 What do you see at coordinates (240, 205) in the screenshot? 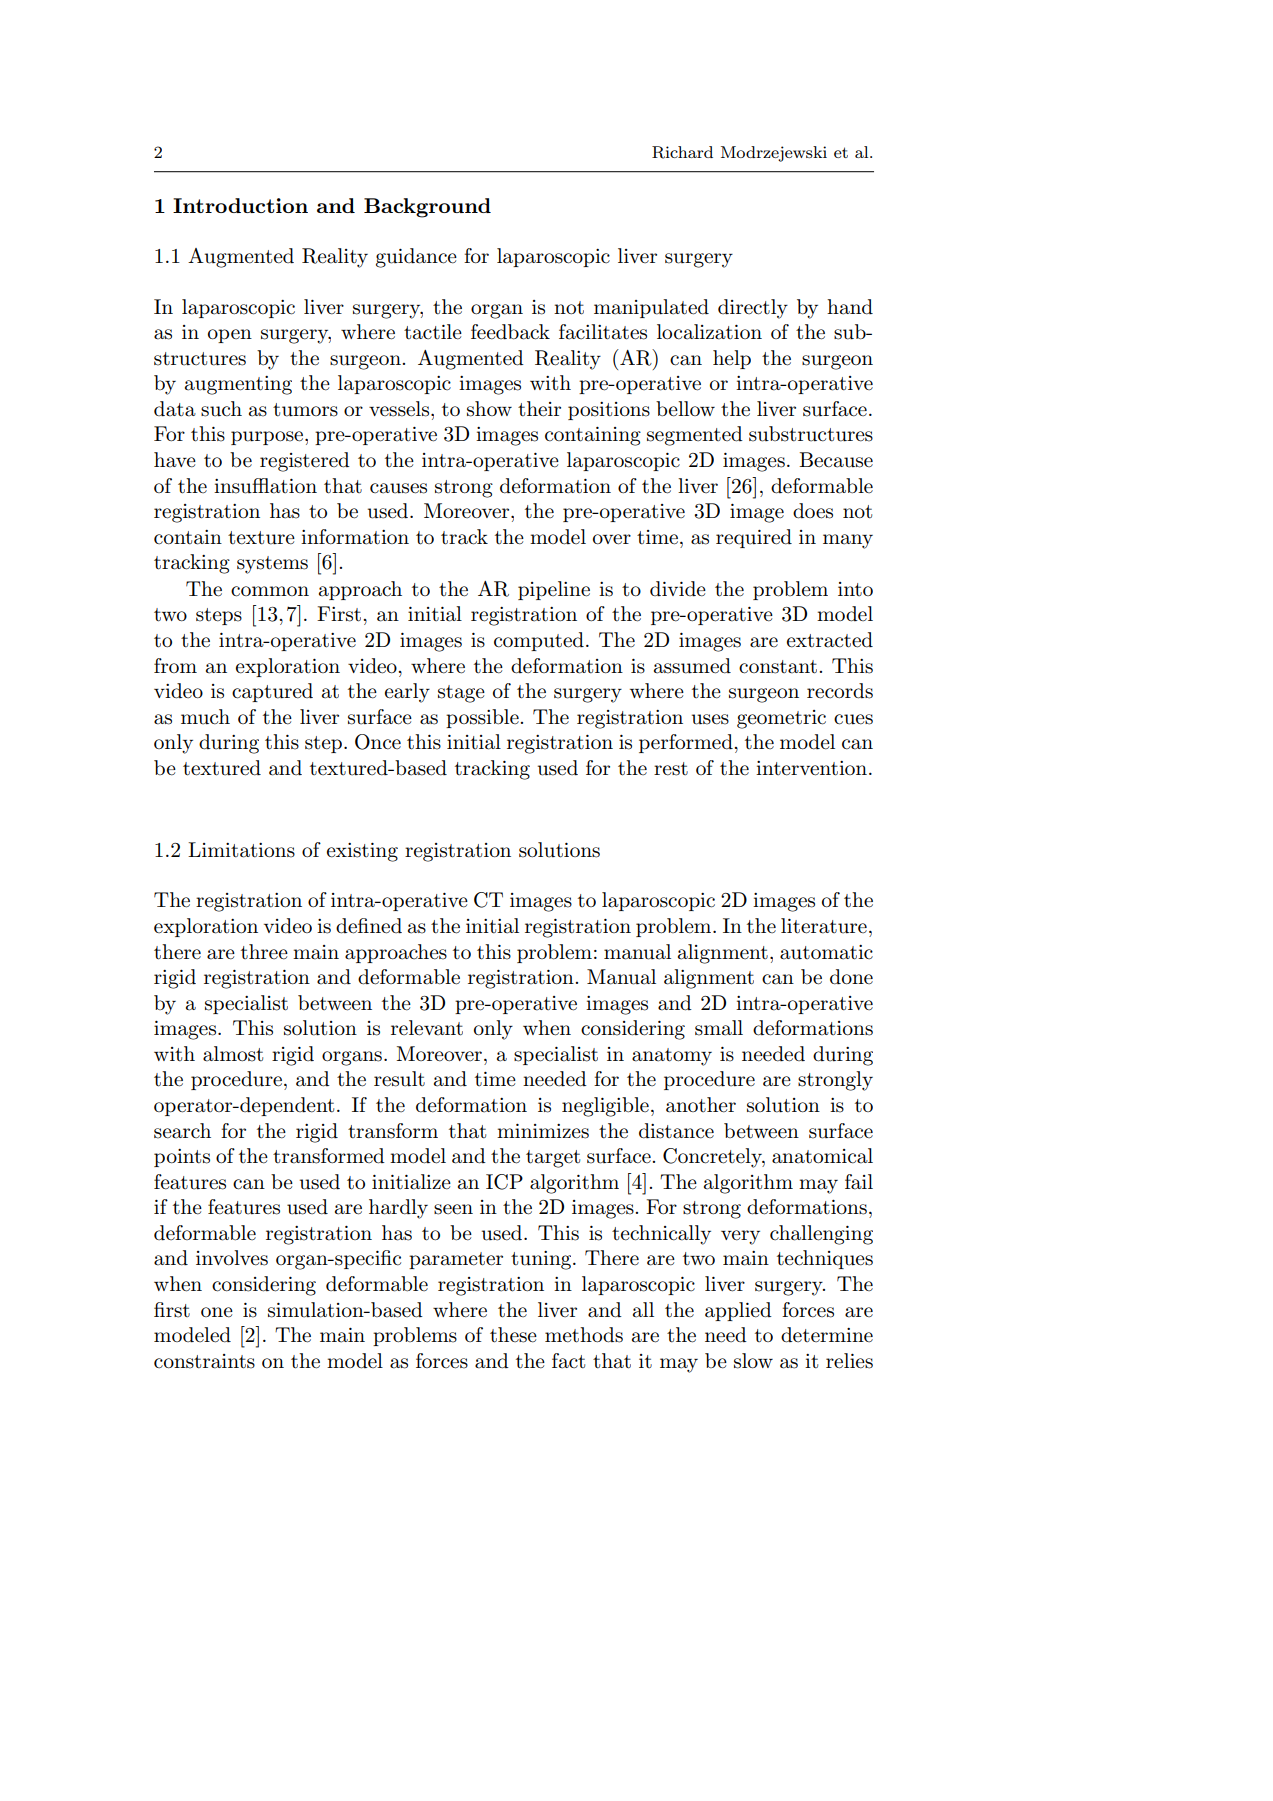
I see `Introduction` at bounding box center [240, 205].
